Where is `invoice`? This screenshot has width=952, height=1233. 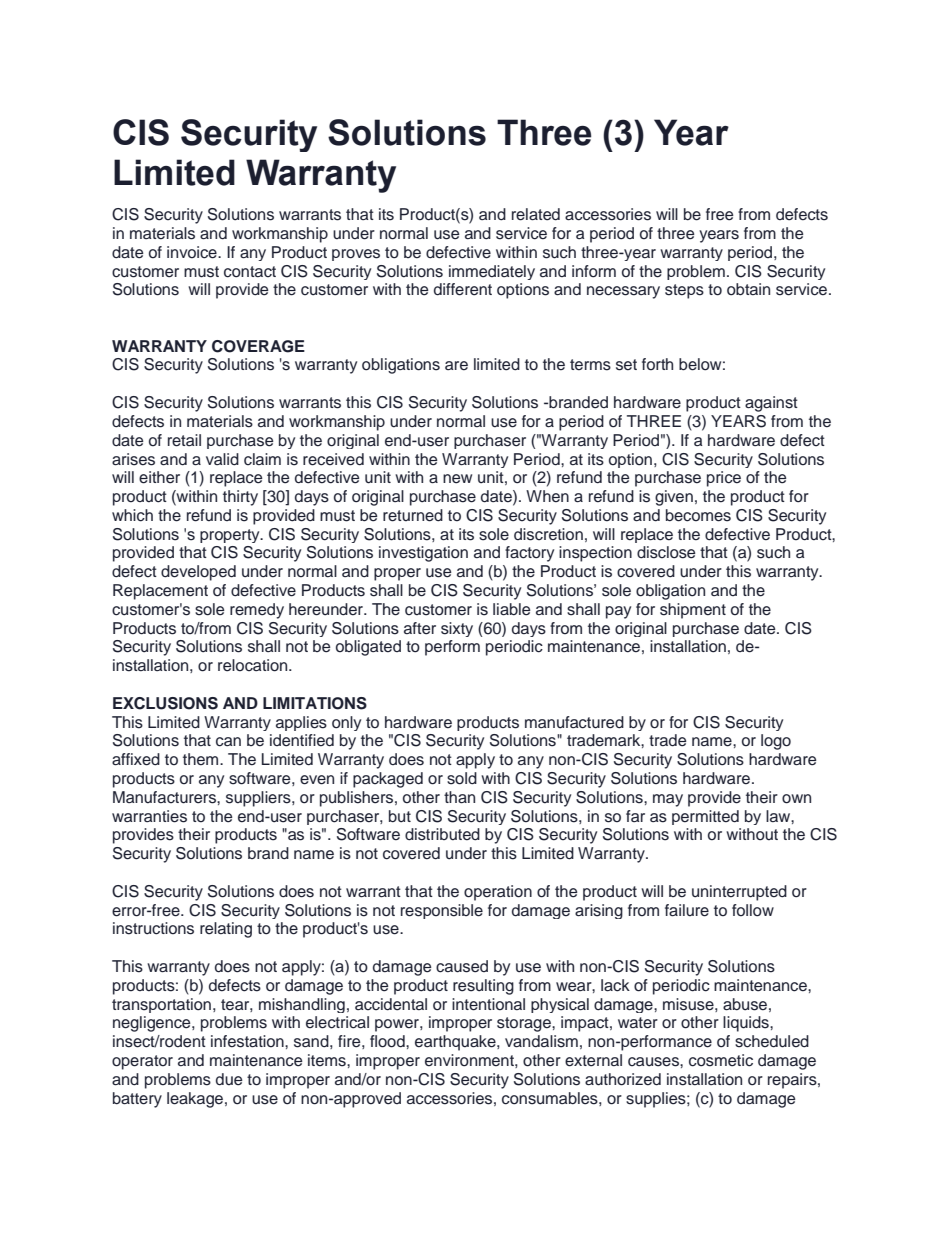 invoice is located at coordinates (193, 252).
